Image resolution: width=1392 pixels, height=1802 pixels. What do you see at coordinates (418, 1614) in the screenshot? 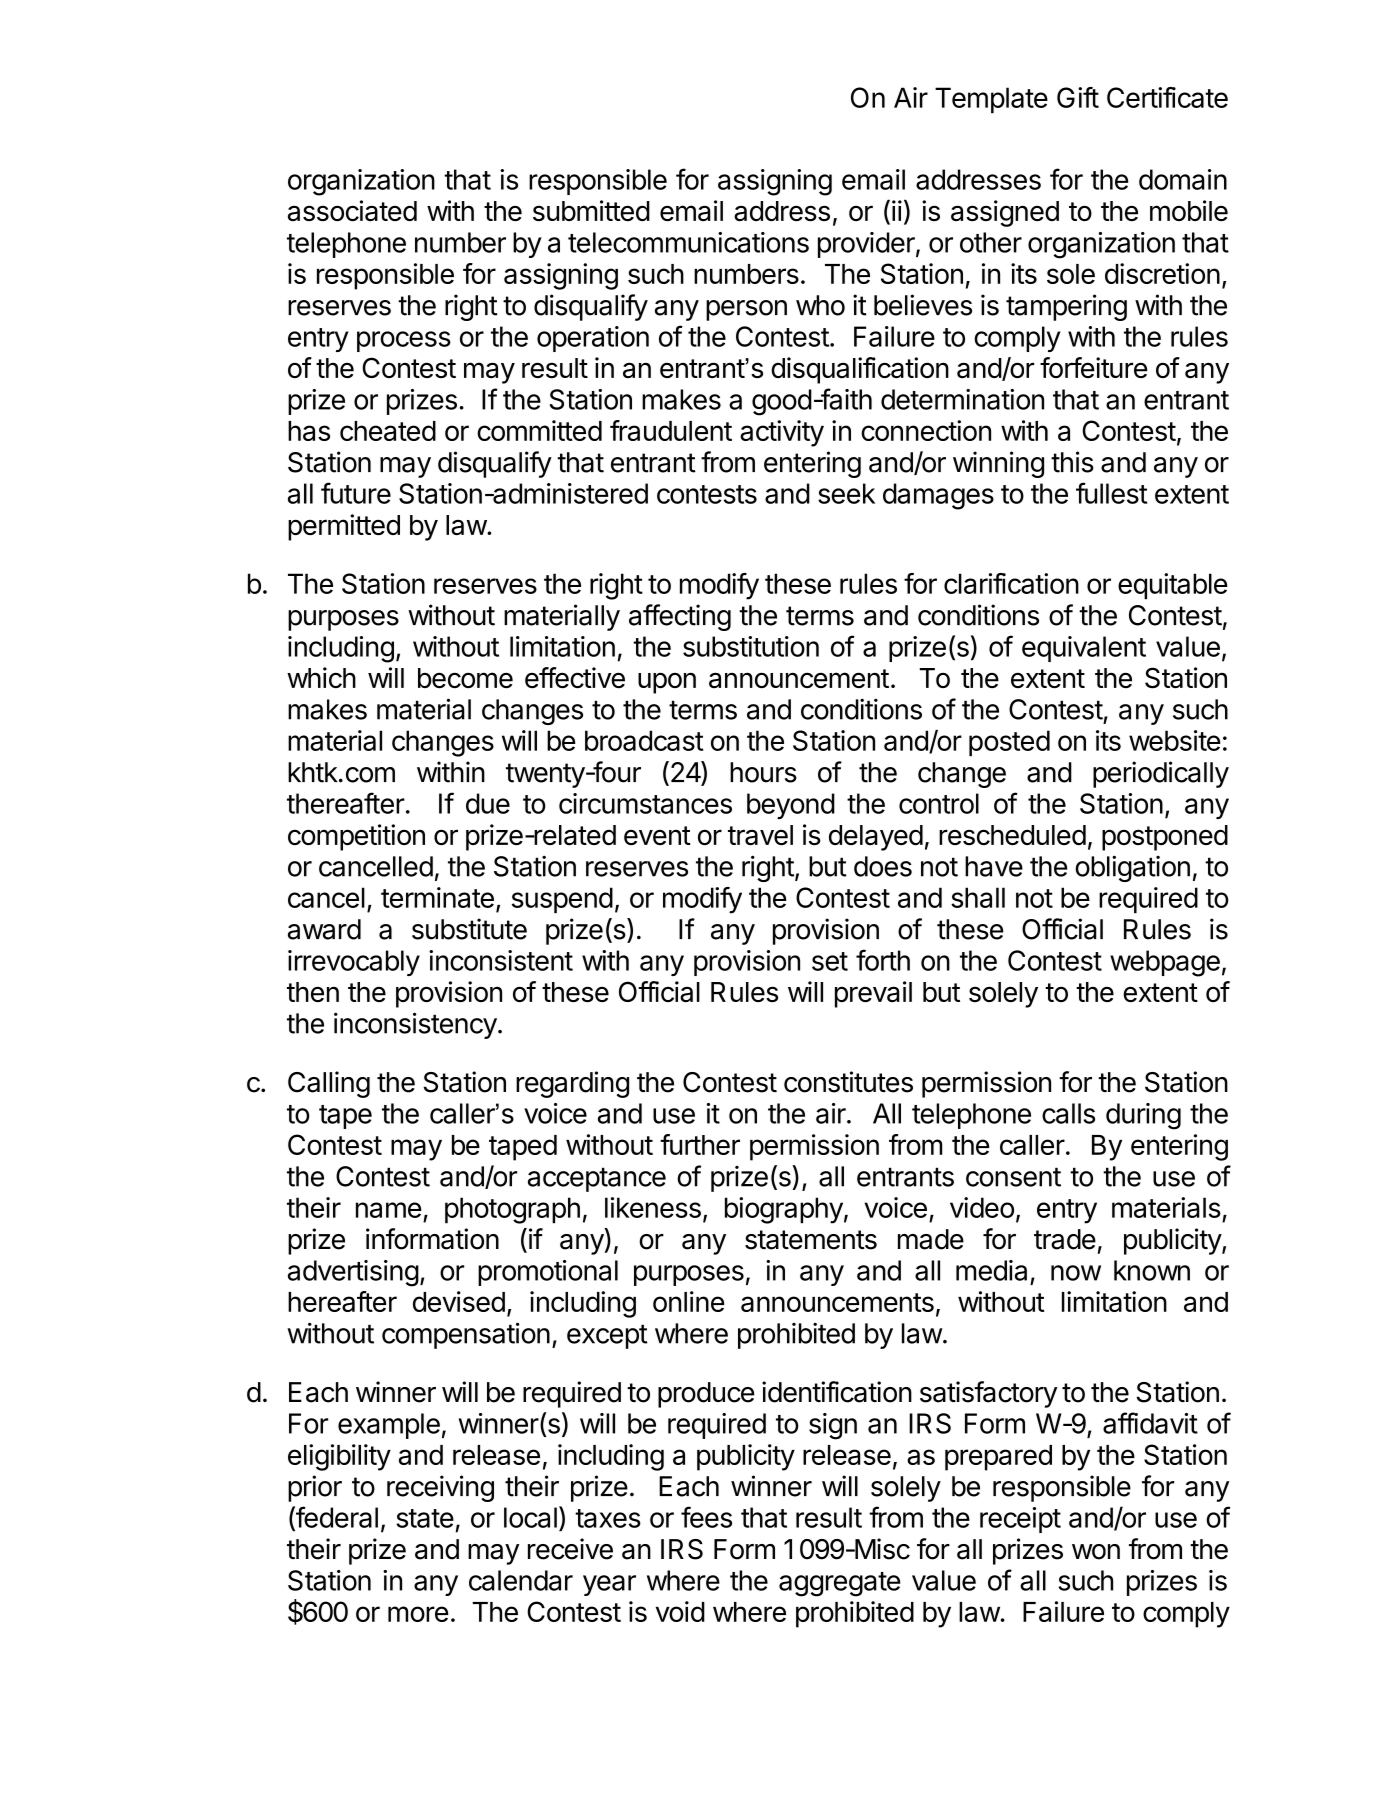
I see `more` at bounding box center [418, 1614].
